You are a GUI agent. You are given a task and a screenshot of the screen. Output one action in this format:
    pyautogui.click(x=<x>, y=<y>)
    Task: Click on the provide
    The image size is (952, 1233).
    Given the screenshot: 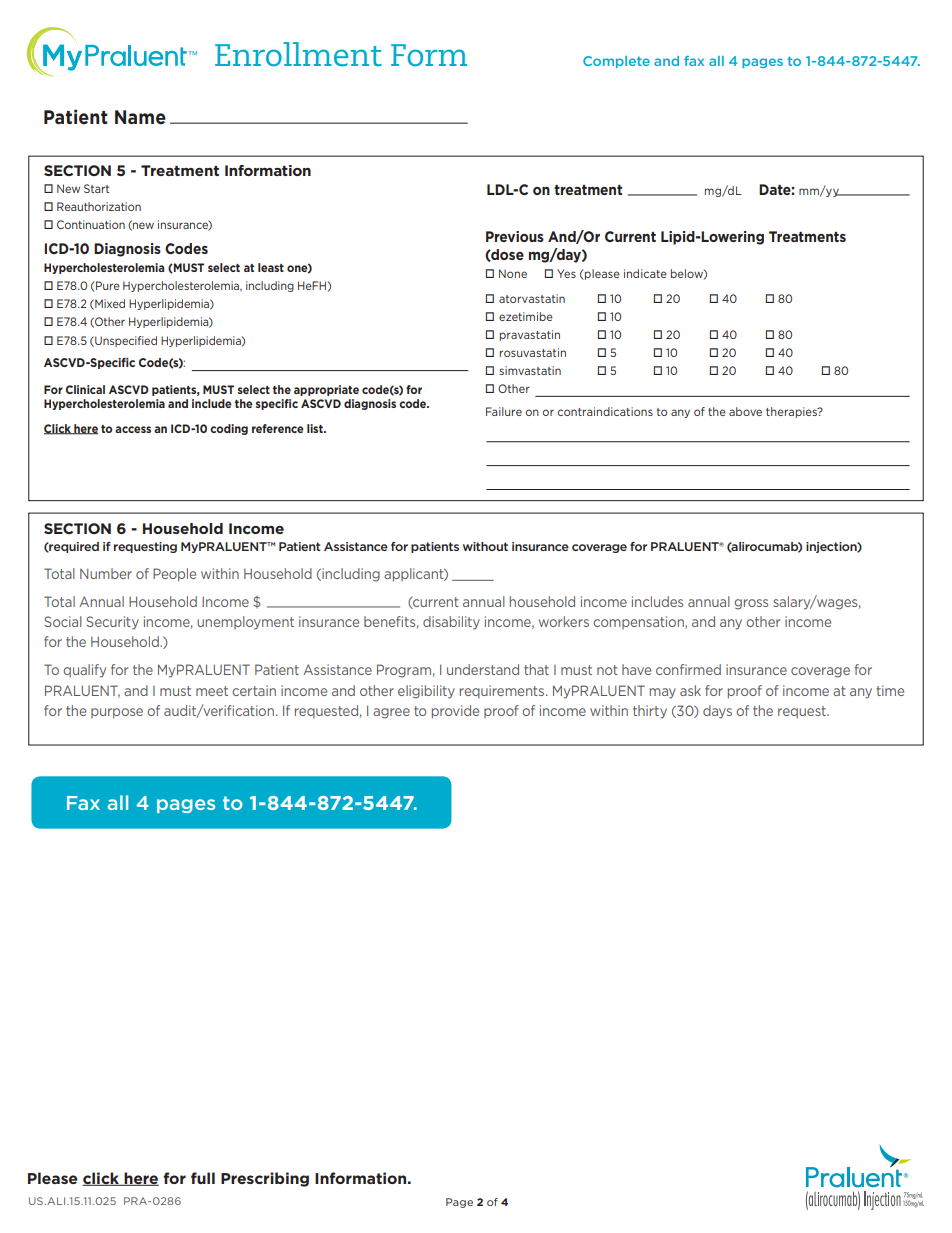 What is the action you would take?
    pyautogui.click(x=455, y=712)
